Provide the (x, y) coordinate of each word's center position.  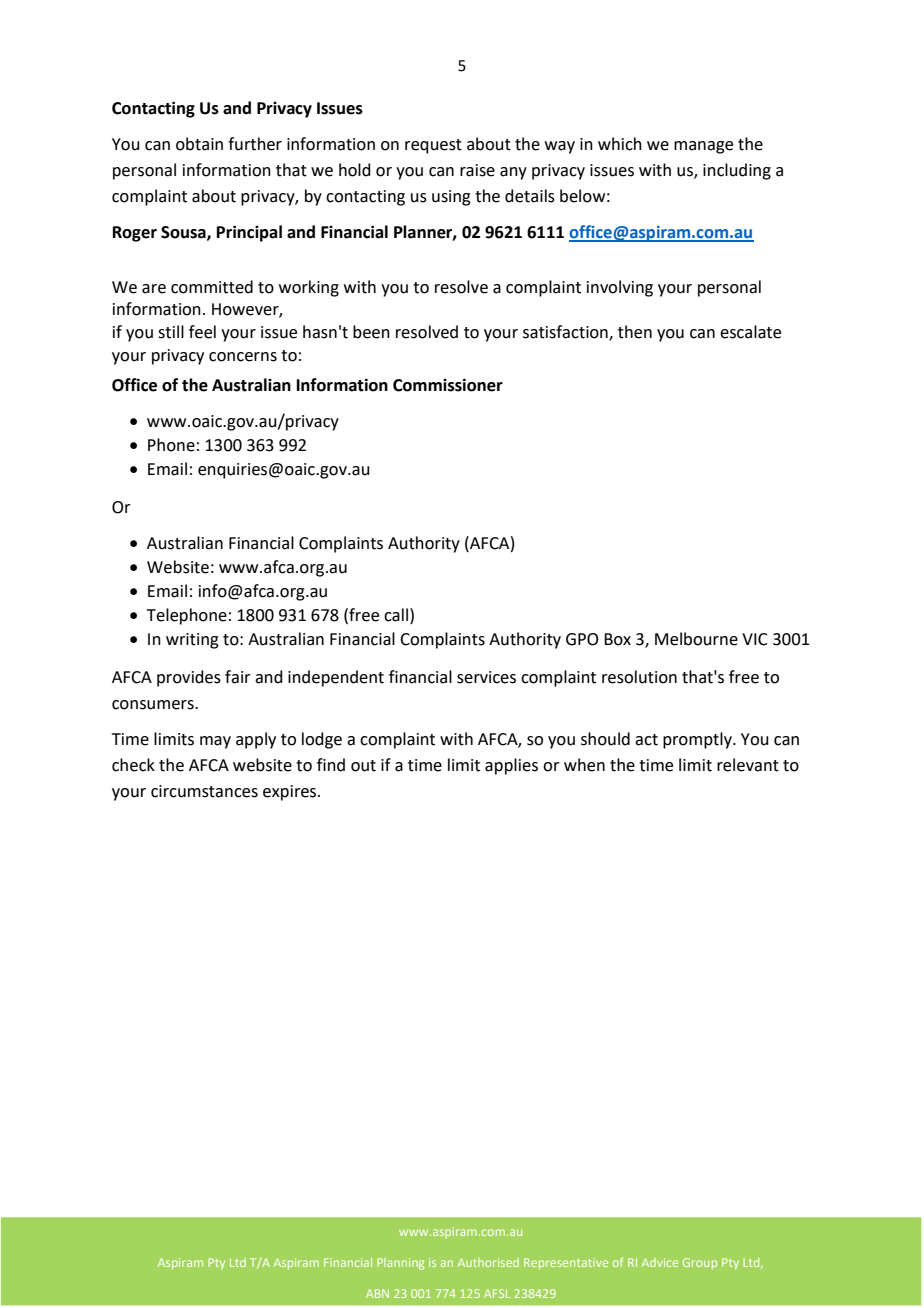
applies (511, 766)
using (451, 198)
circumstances (204, 791)
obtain (199, 144)
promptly (698, 740)
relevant (748, 765)
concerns (243, 357)
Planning (400, 1264)
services (486, 677)
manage (703, 147)
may (215, 742)
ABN (377, 1293)
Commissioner (448, 385)
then (635, 332)
